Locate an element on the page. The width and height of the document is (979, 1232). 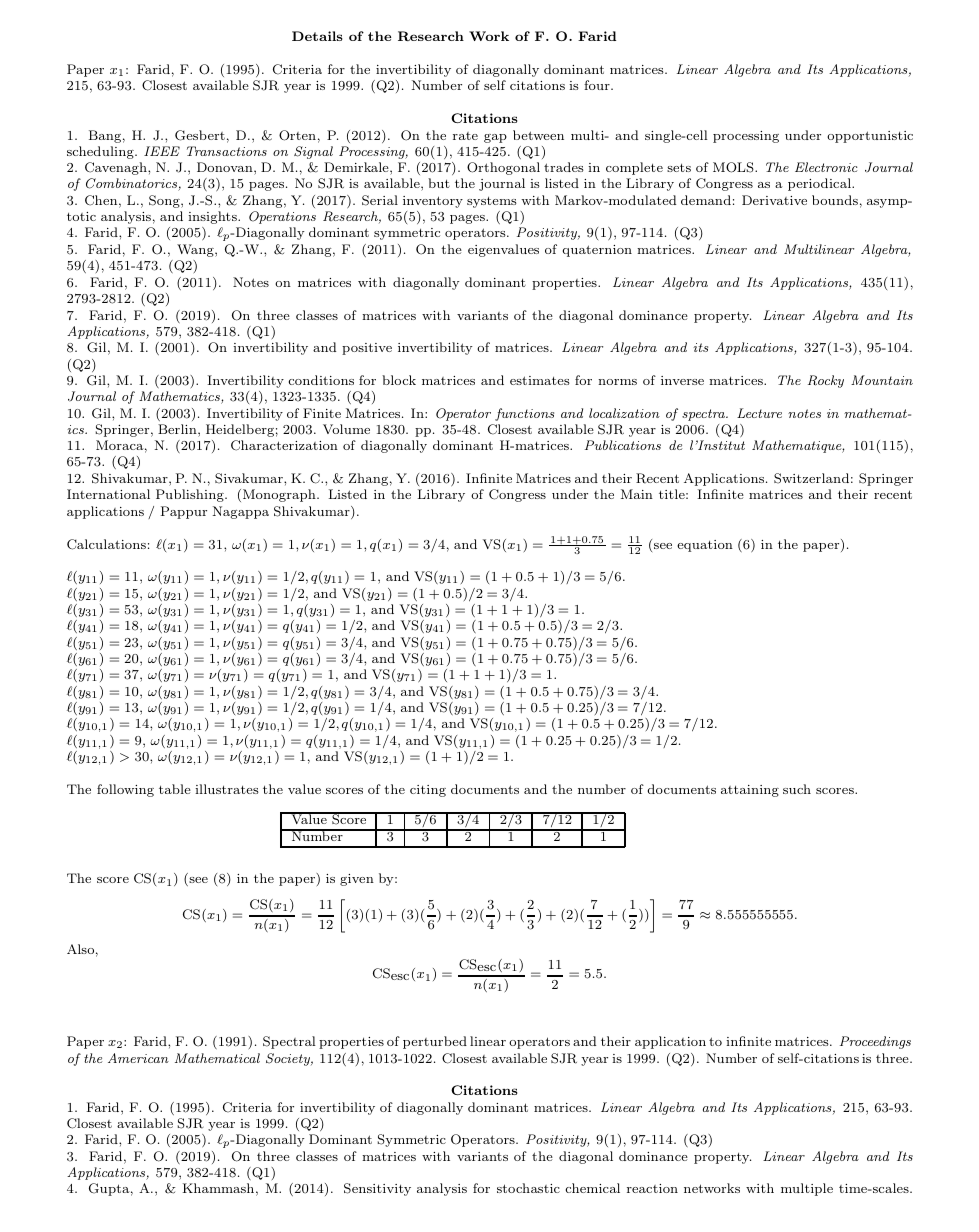
Calculations is located at coordinates (106, 544).
